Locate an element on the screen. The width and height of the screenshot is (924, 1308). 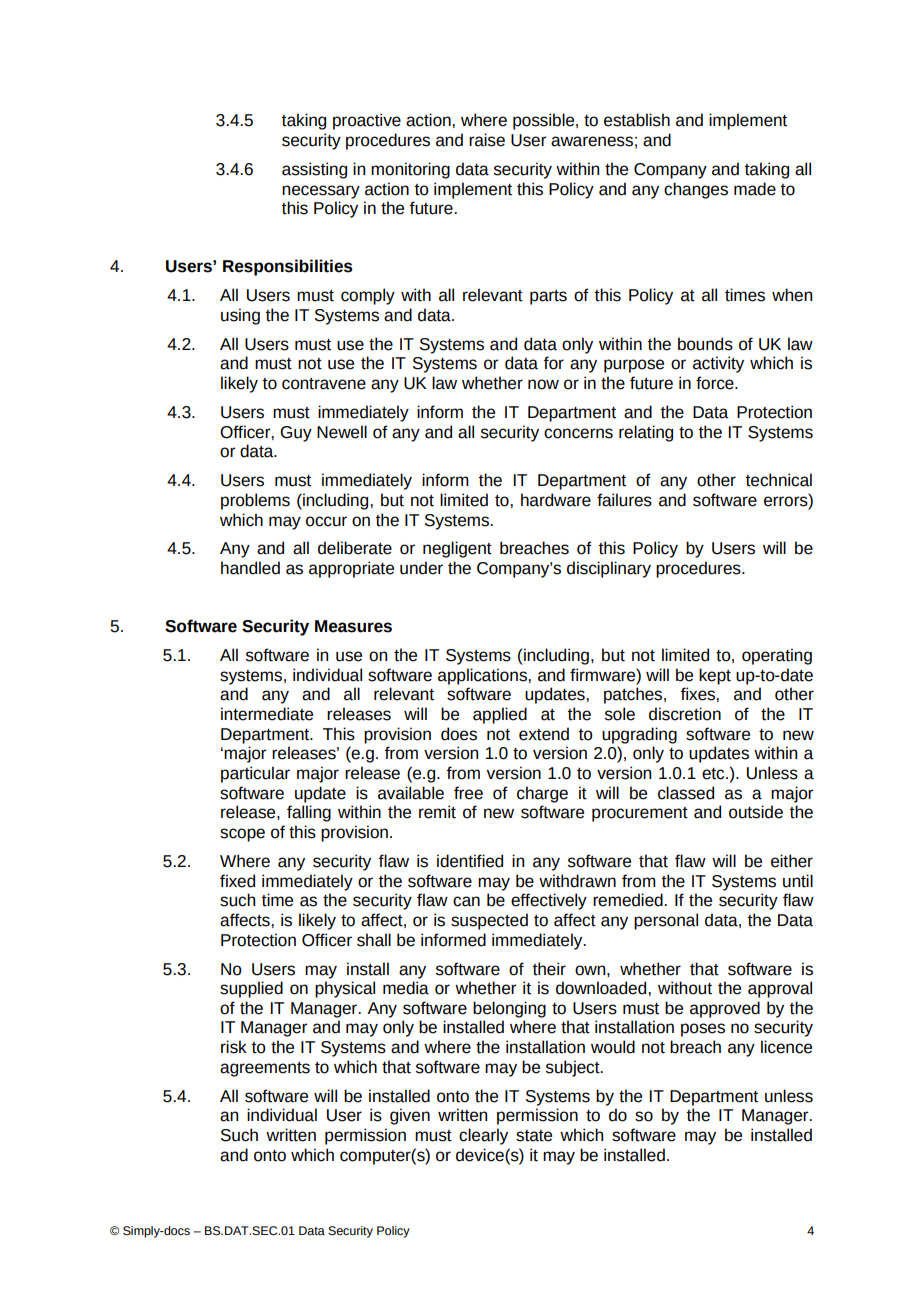
state is located at coordinates (534, 1136).
